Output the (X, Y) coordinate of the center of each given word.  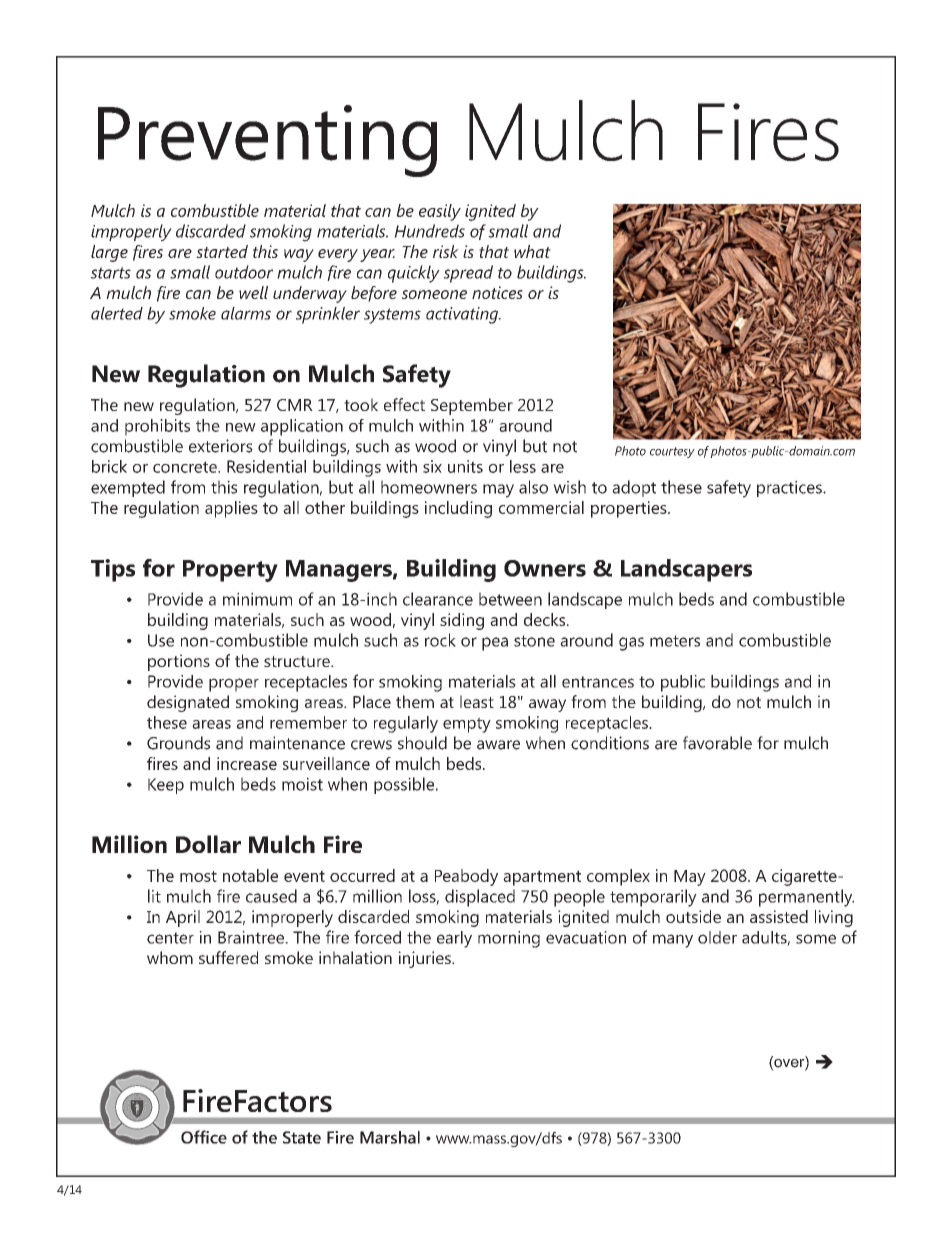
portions (179, 662)
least (477, 701)
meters (675, 641)
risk (446, 251)
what (532, 251)
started (222, 251)
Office (204, 1137)
